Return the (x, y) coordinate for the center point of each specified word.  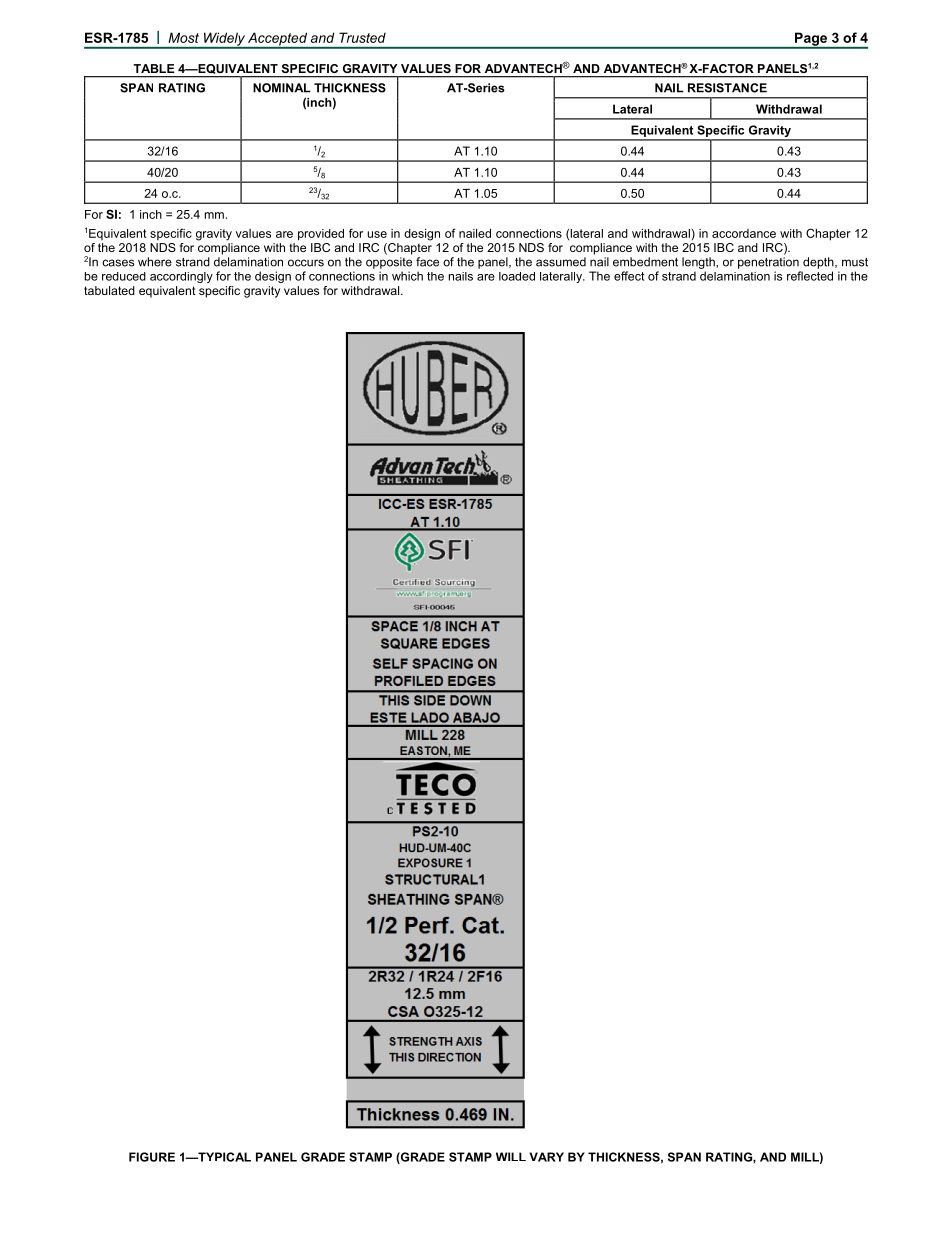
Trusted (362, 37)
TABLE (154, 68)
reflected (810, 276)
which (407, 276)
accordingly (181, 277)
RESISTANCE (727, 88)
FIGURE (152, 1157)
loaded (517, 276)
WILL (511, 1156)
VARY (547, 1157)
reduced (124, 276)
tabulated (109, 290)
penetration (768, 263)
